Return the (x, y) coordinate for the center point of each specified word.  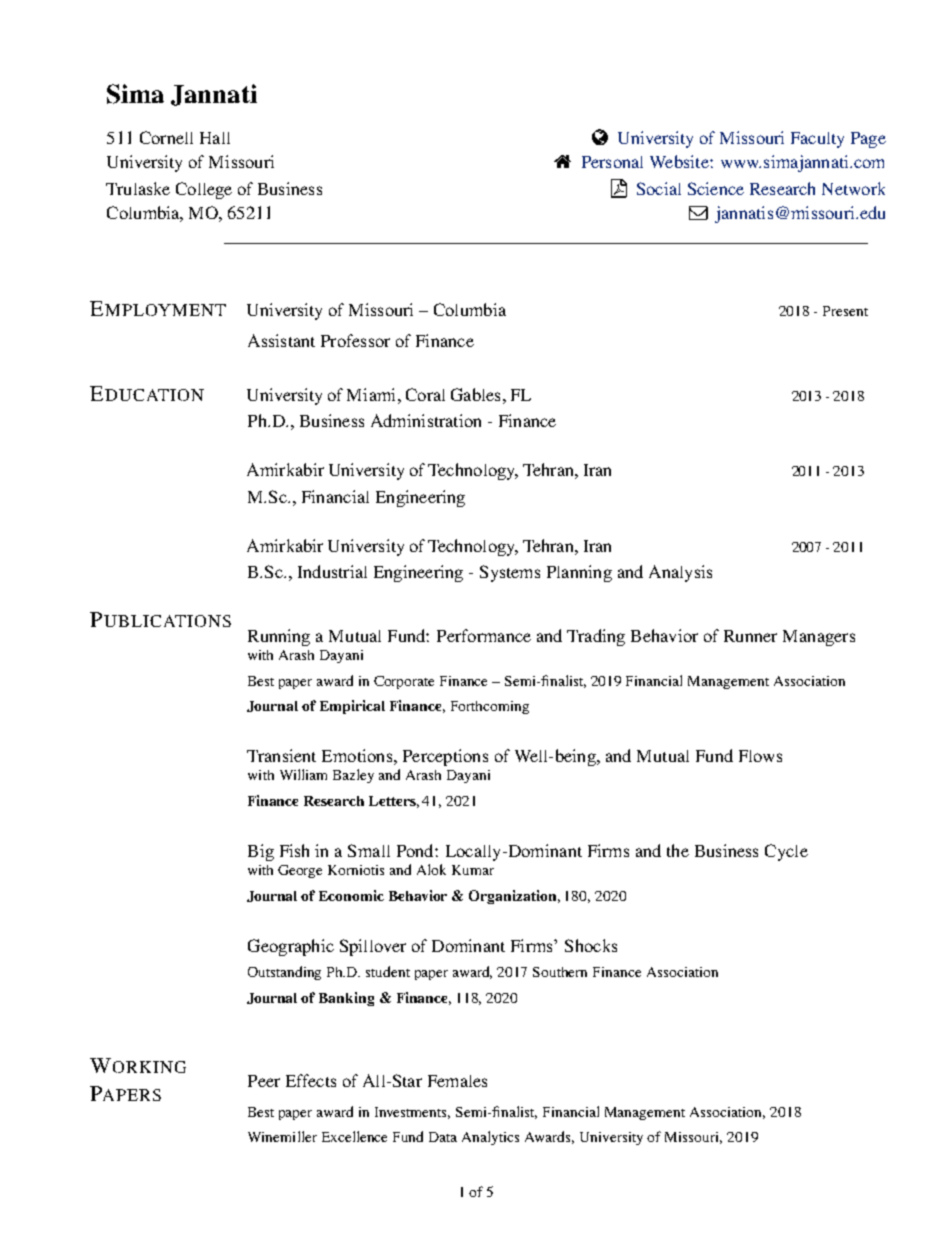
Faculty (817, 140)
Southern (560, 972)
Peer (264, 1081)
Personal (612, 162)
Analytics (490, 1138)
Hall (215, 138)
